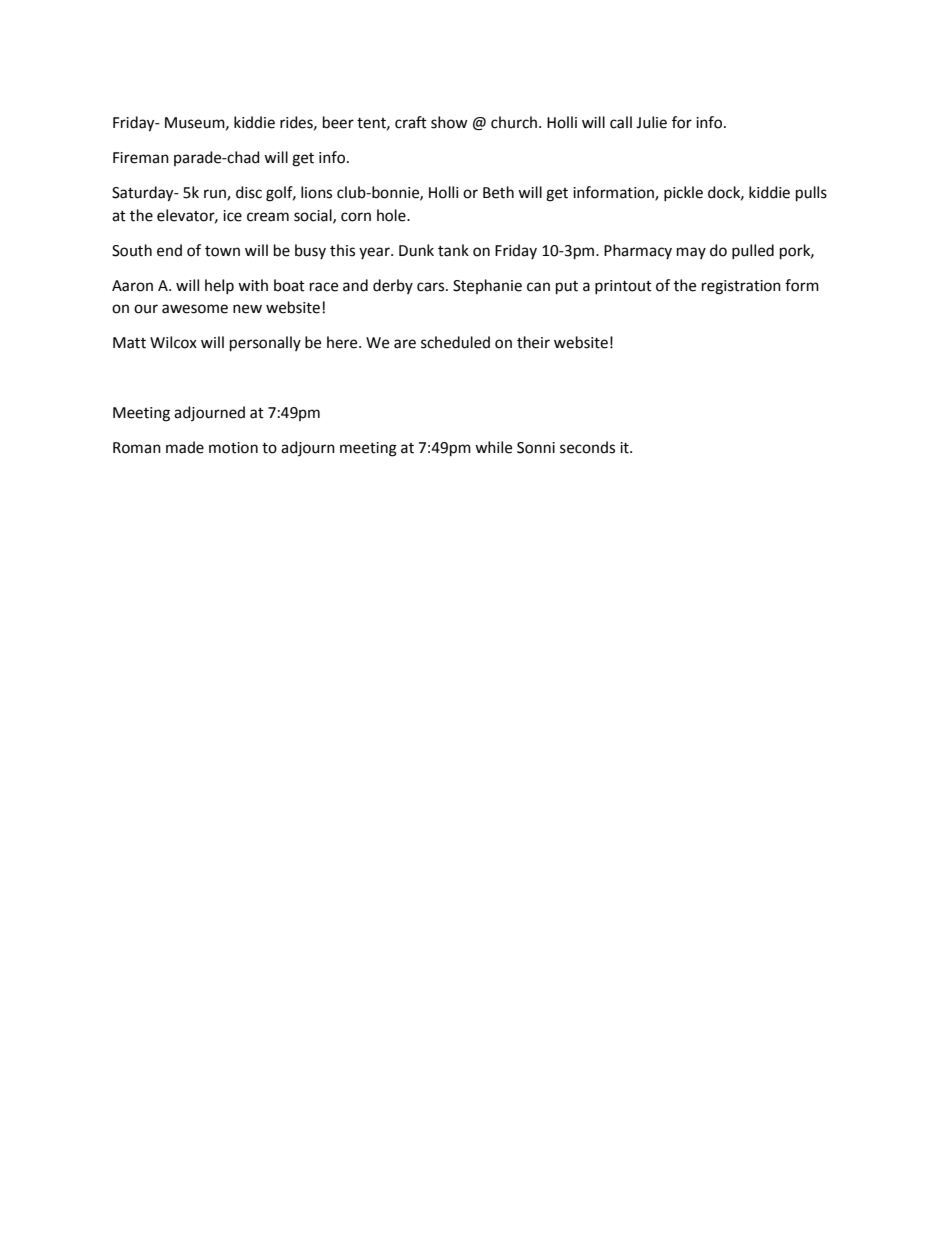 Image resolution: width=952 pixels, height=1233 pixels. What do you see at coordinates (533, 342) in the screenshot?
I see `their` at bounding box center [533, 342].
